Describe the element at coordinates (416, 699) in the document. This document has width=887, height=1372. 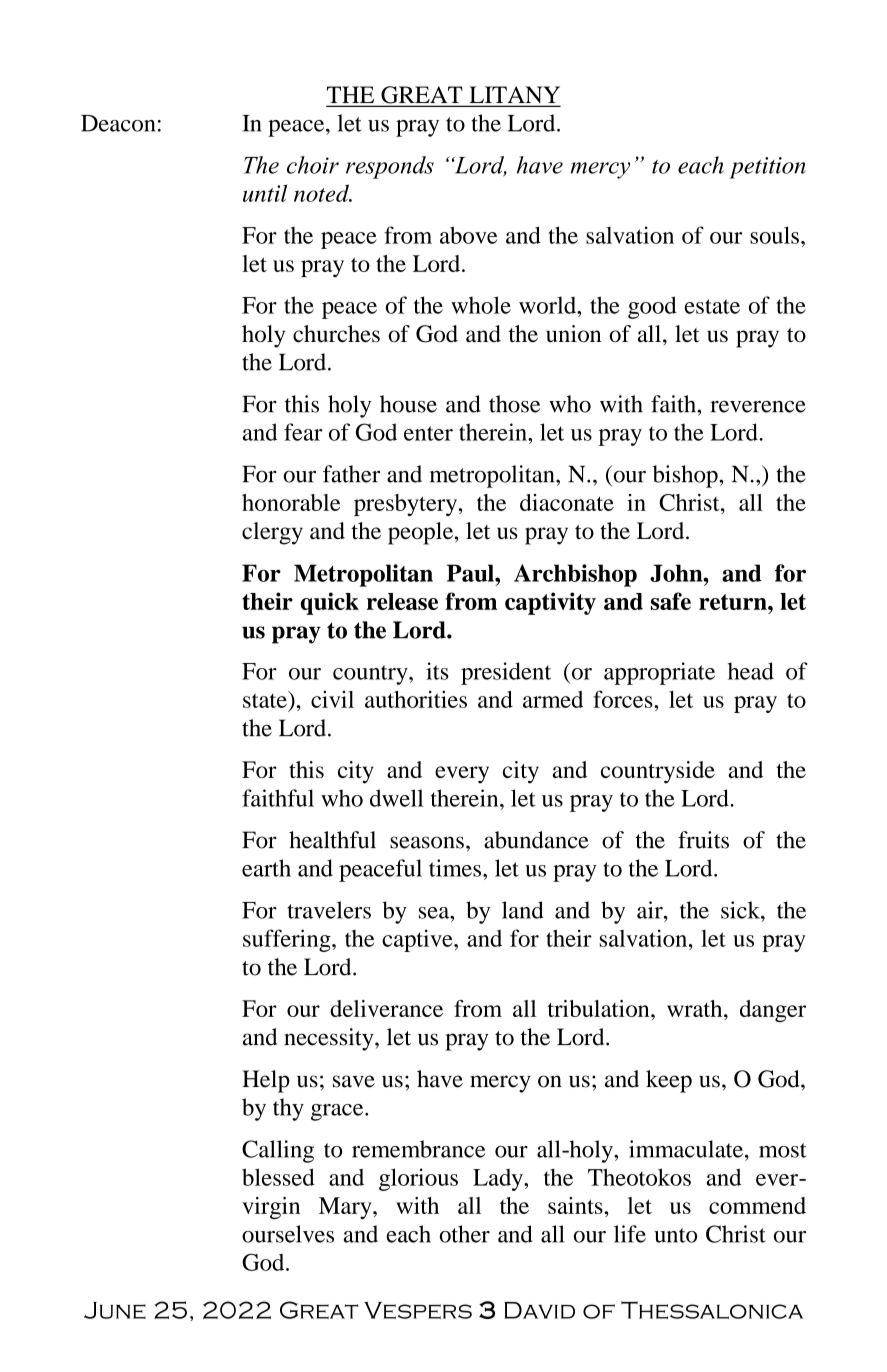
I see `authorities` at that location.
